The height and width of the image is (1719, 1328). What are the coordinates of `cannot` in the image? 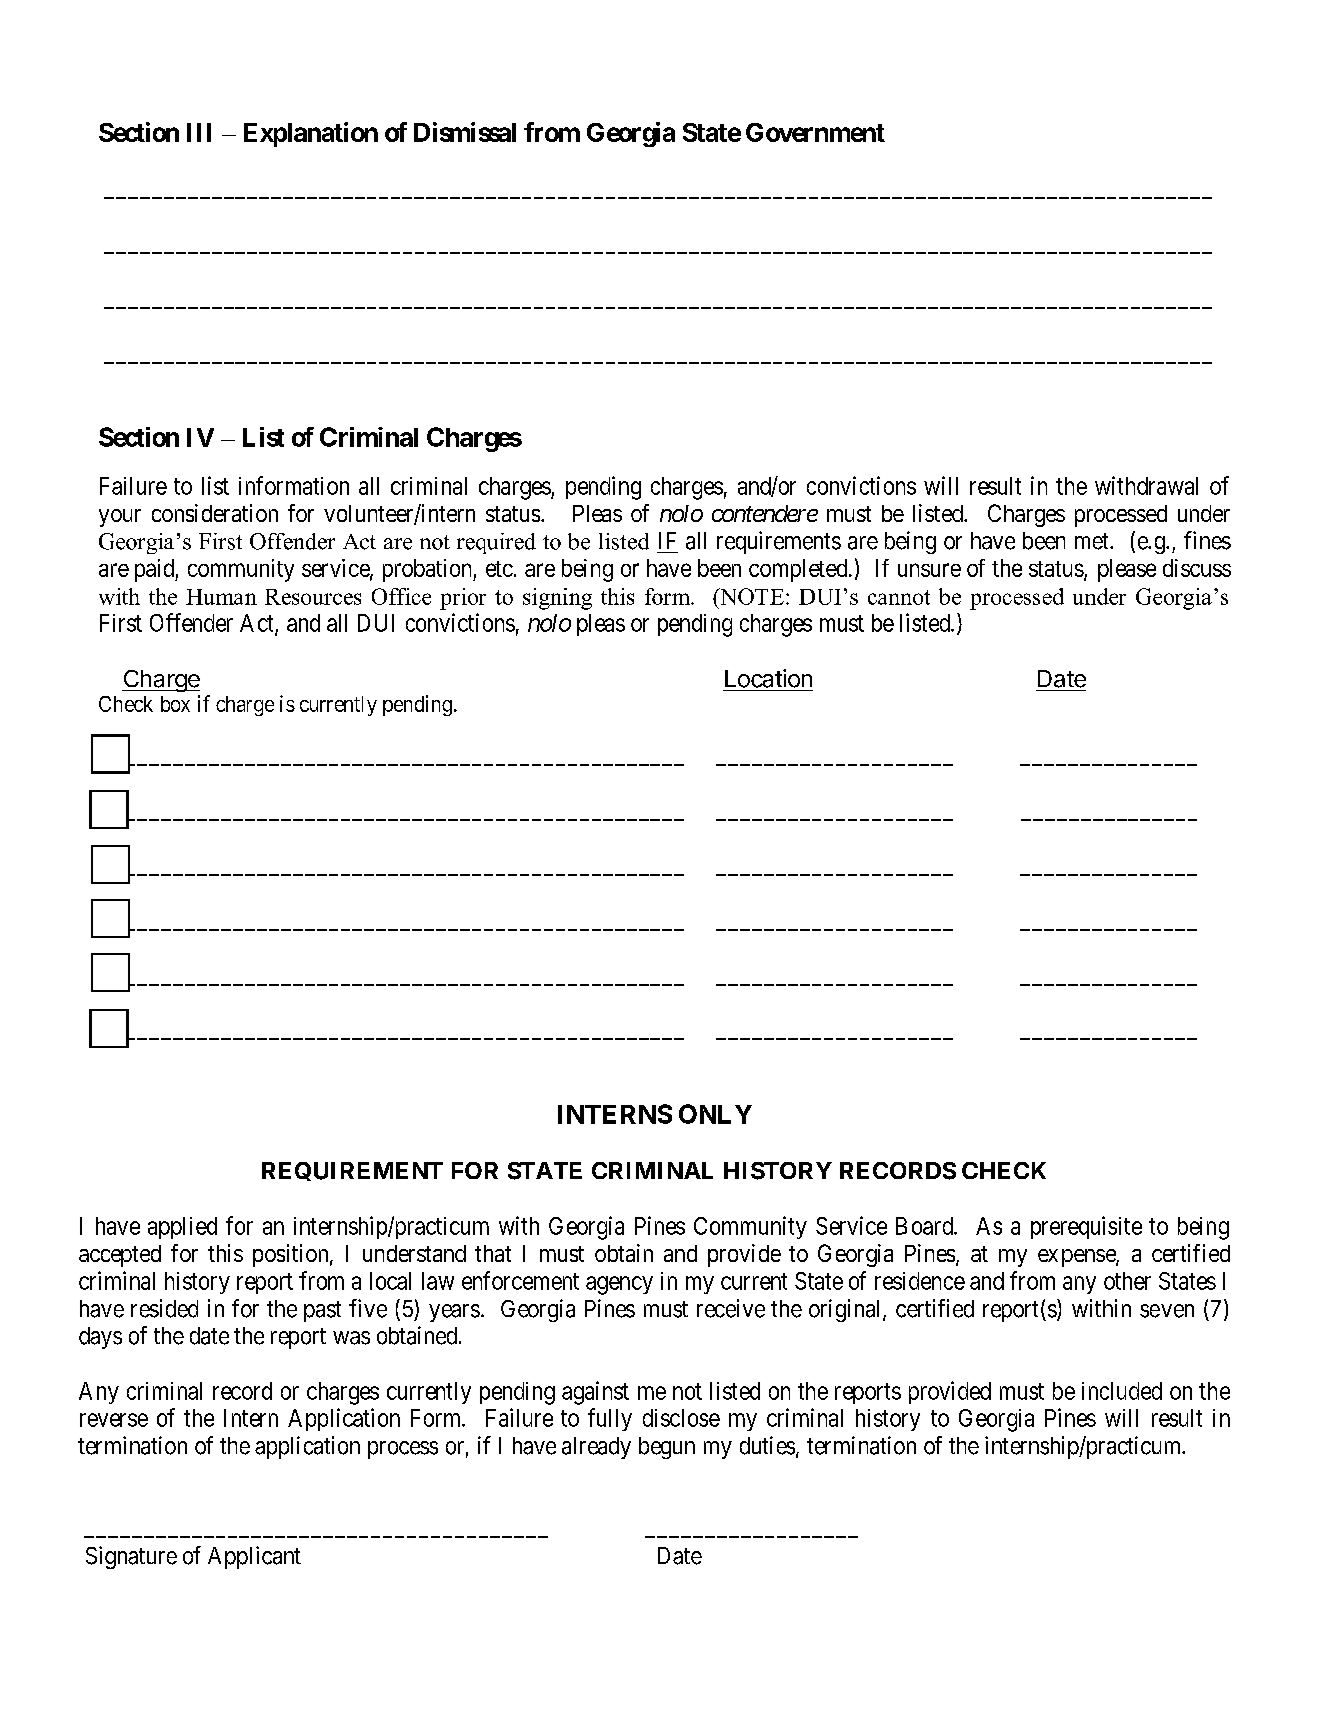 It's located at (899, 597).
